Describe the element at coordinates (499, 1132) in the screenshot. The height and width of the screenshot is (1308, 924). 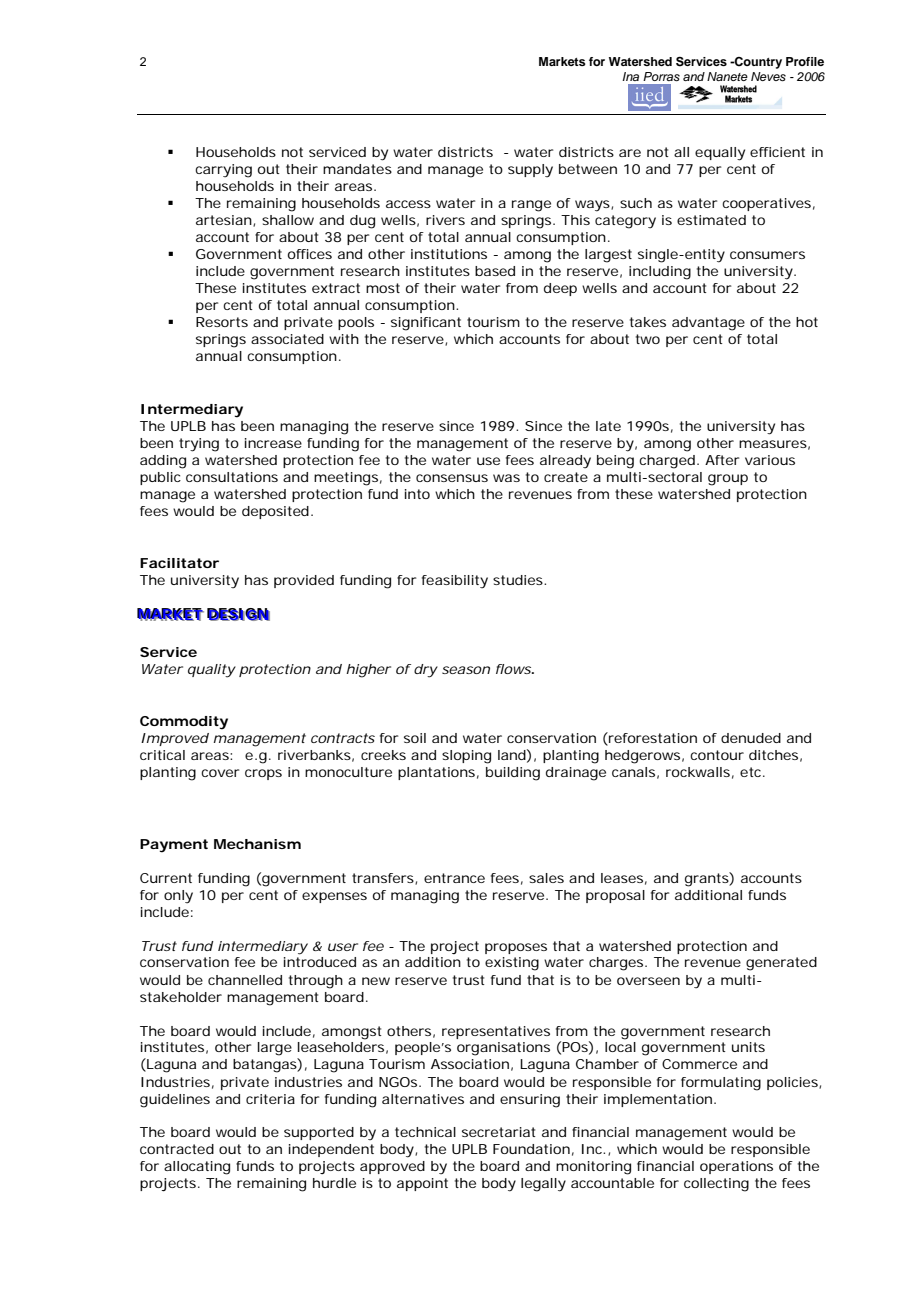
I see `secretariat` at that location.
